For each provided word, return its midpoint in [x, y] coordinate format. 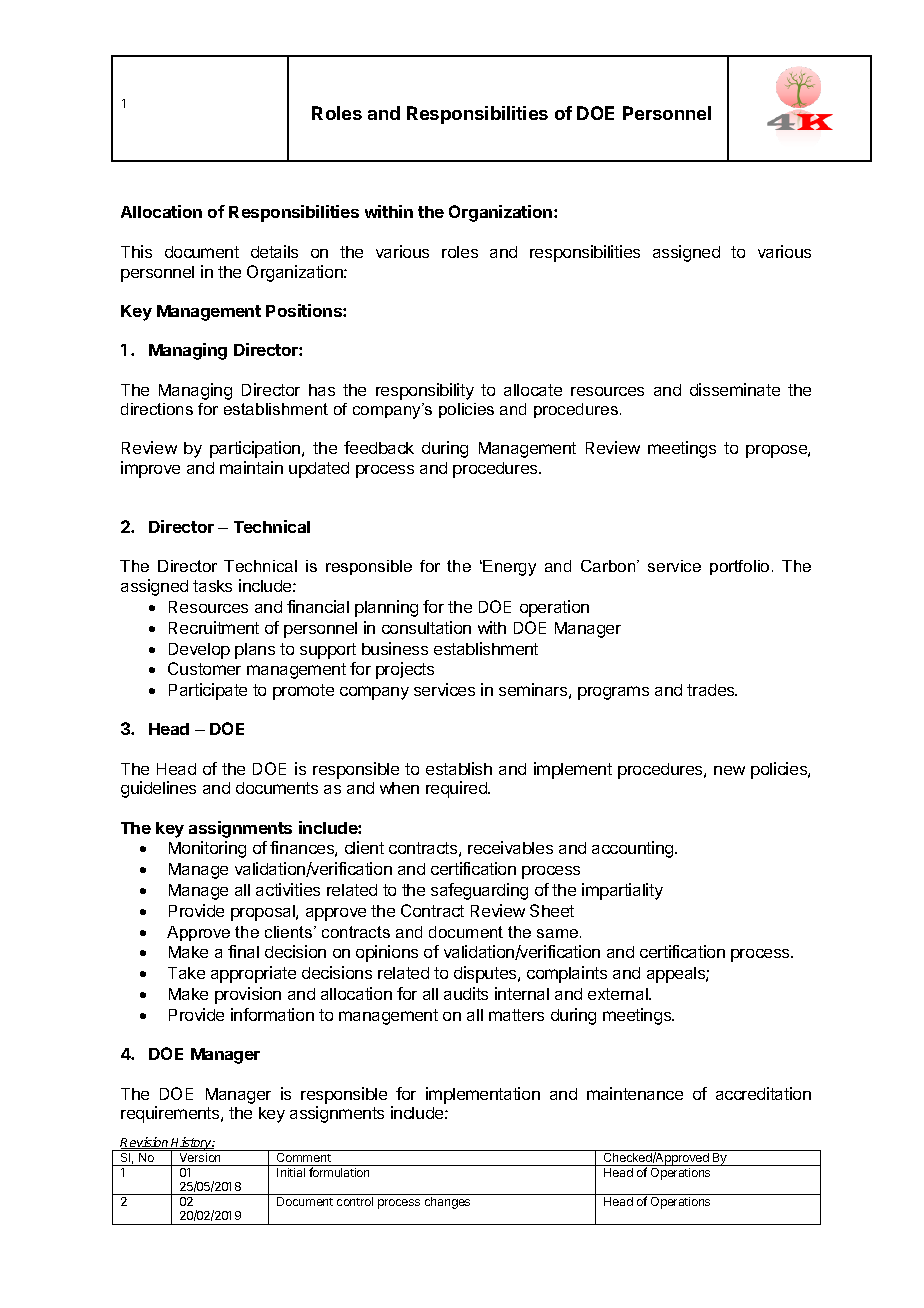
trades [712, 690]
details [274, 251]
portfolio [739, 567]
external [619, 994]
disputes [486, 974]
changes [447, 1203]
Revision [145, 1143]
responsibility [425, 391]
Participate [208, 691]
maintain [251, 467]
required [457, 789]
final [243, 951]
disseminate [735, 389]
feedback [379, 447]
